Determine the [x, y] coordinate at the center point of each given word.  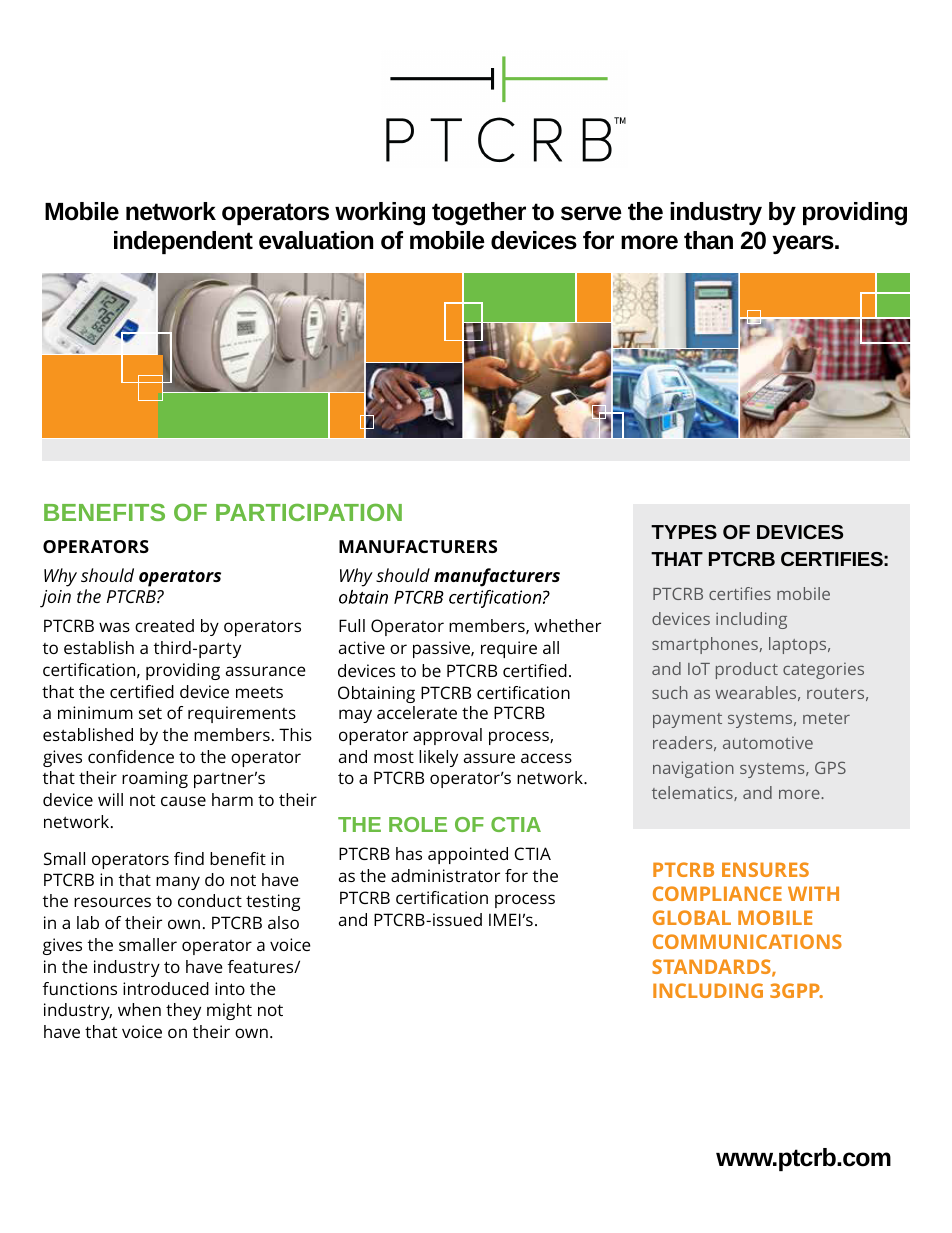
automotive [768, 742]
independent [183, 242]
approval [447, 736]
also [283, 922]
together [479, 214]
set [150, 713]
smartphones [705, 645]
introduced [166, 988]
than [708, 240]
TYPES [684, 532]
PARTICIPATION [309, 512]
